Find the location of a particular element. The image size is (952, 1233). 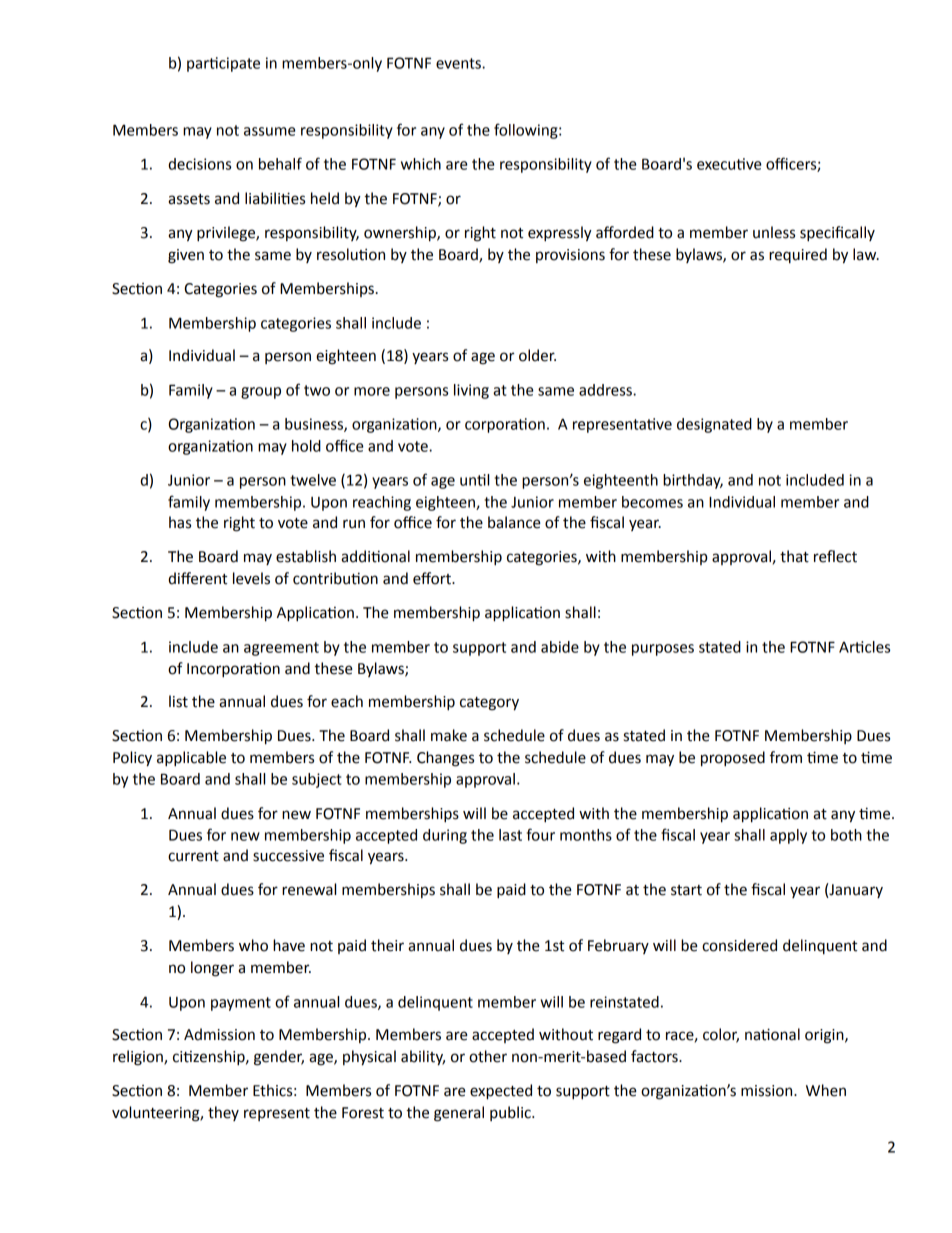

from is located at coordinates (786, 757).
